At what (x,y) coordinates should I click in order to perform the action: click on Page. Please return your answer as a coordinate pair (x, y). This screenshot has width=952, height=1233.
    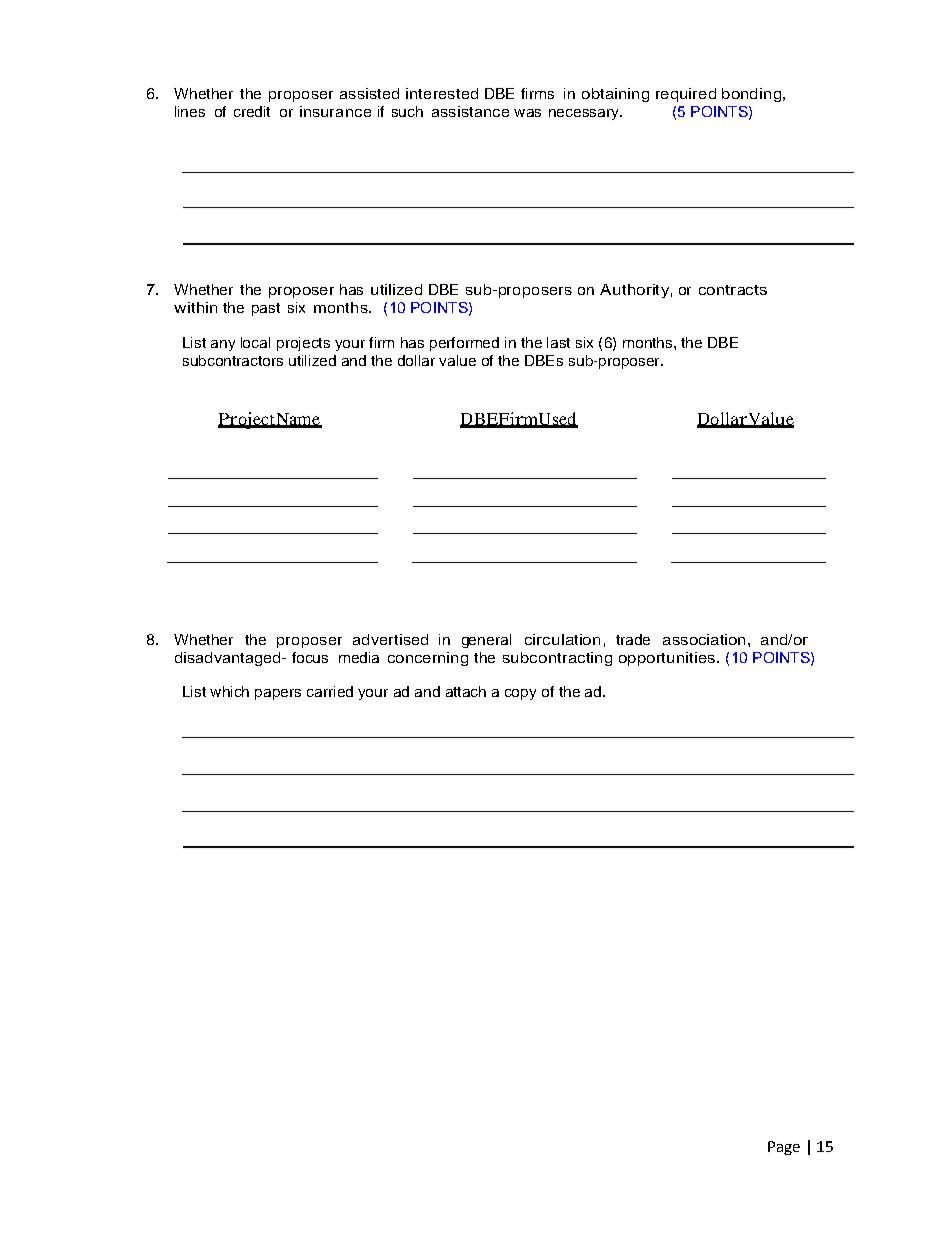
    Looking at the image, I should click on (784, 1148).
